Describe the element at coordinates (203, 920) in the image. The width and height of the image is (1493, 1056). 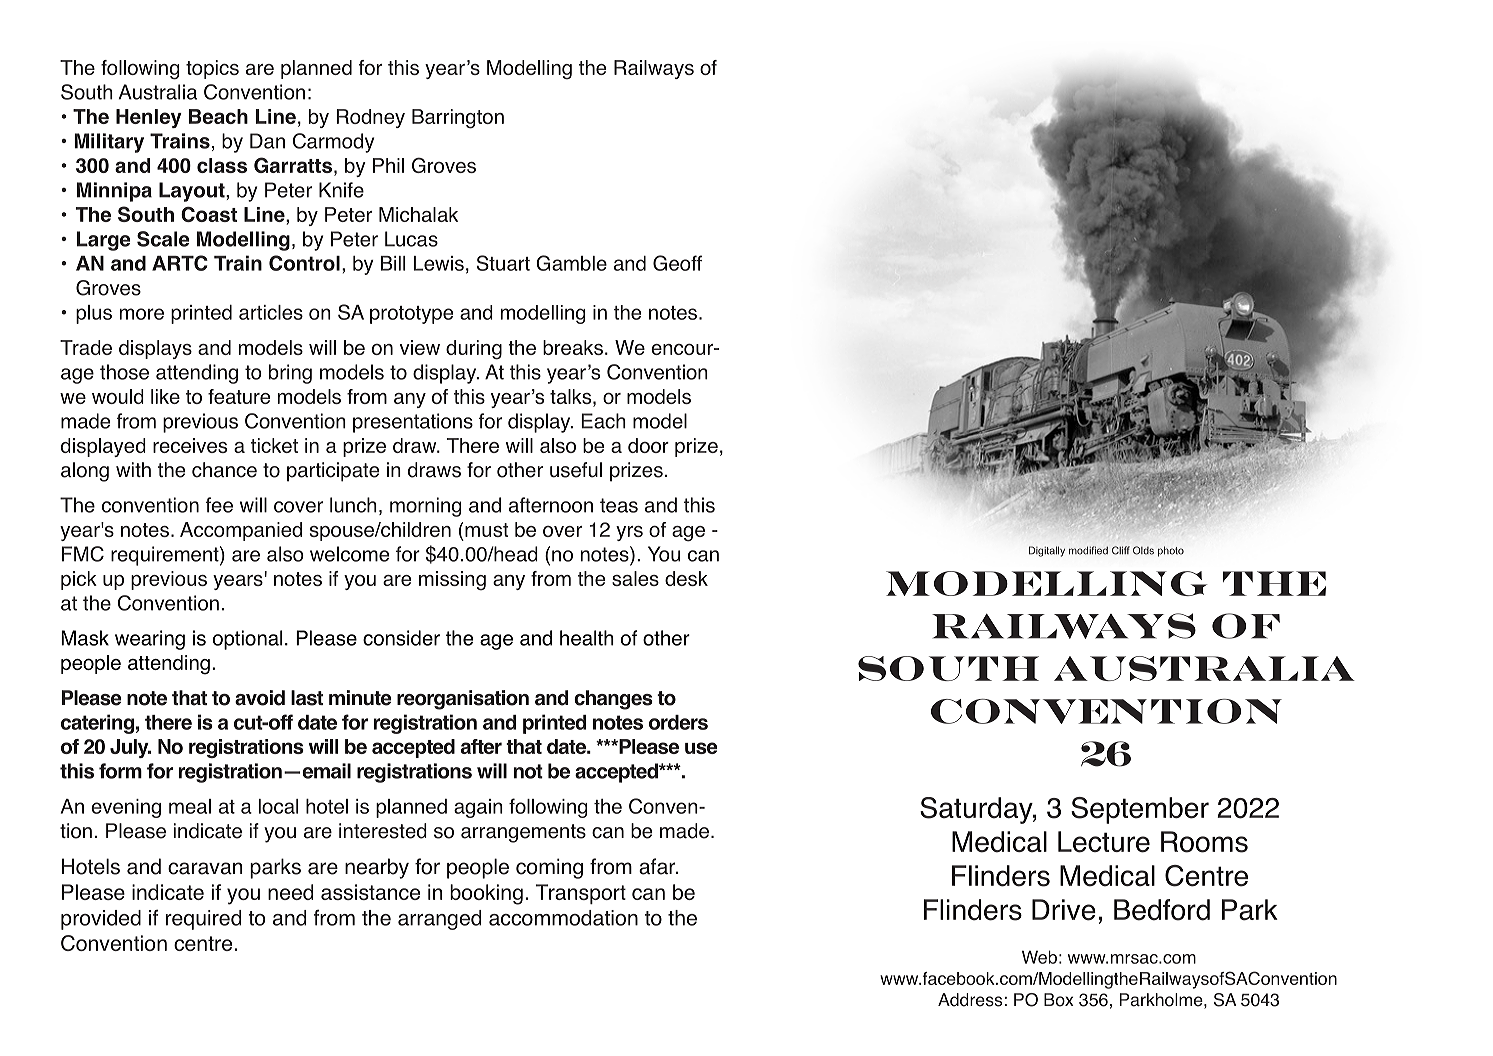
I see `required` at that location.
